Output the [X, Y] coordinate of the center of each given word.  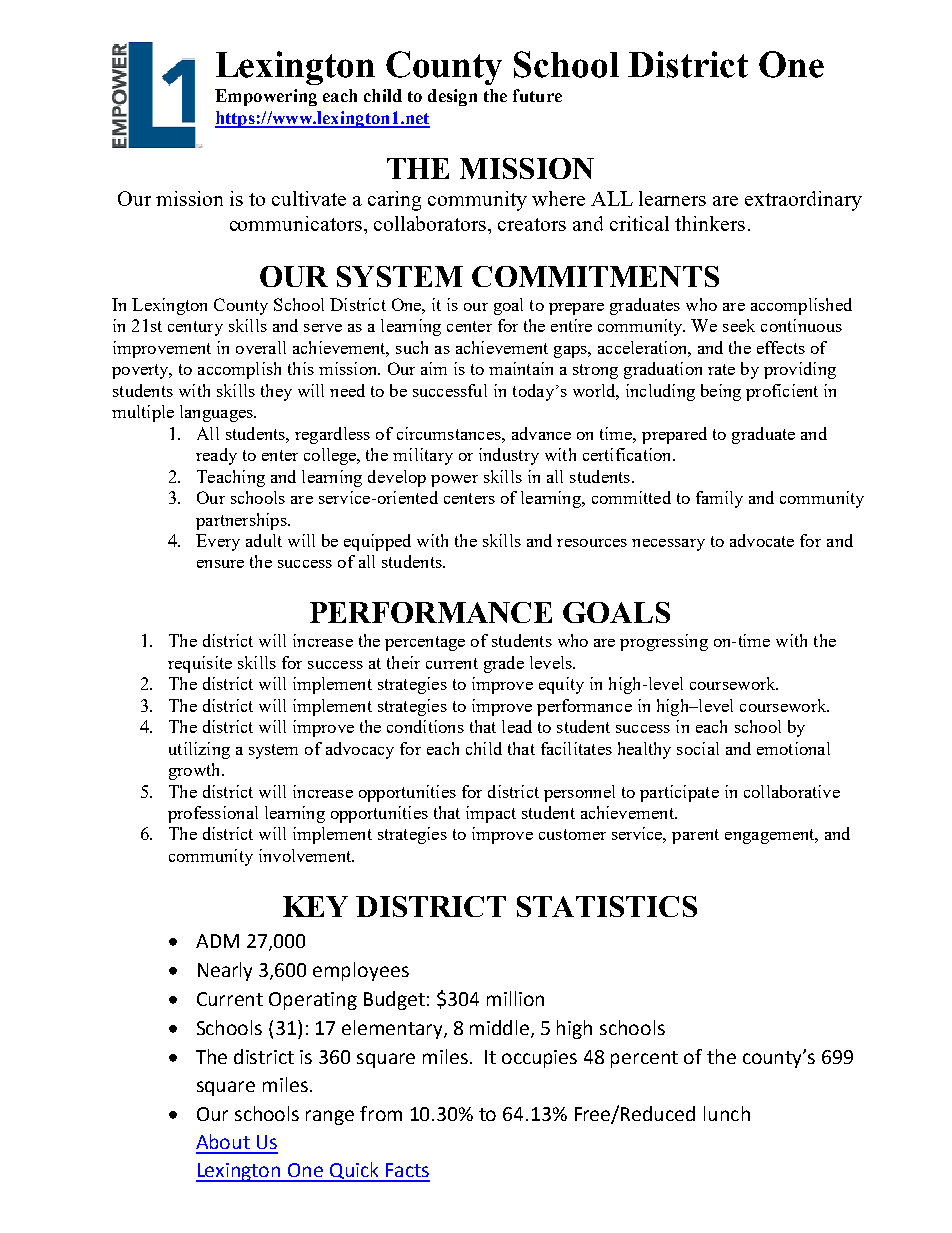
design [452, 97]
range [330, 1117]
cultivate [309, 198]
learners [672, 198]
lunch [727, 1113]
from [381, 1113]
